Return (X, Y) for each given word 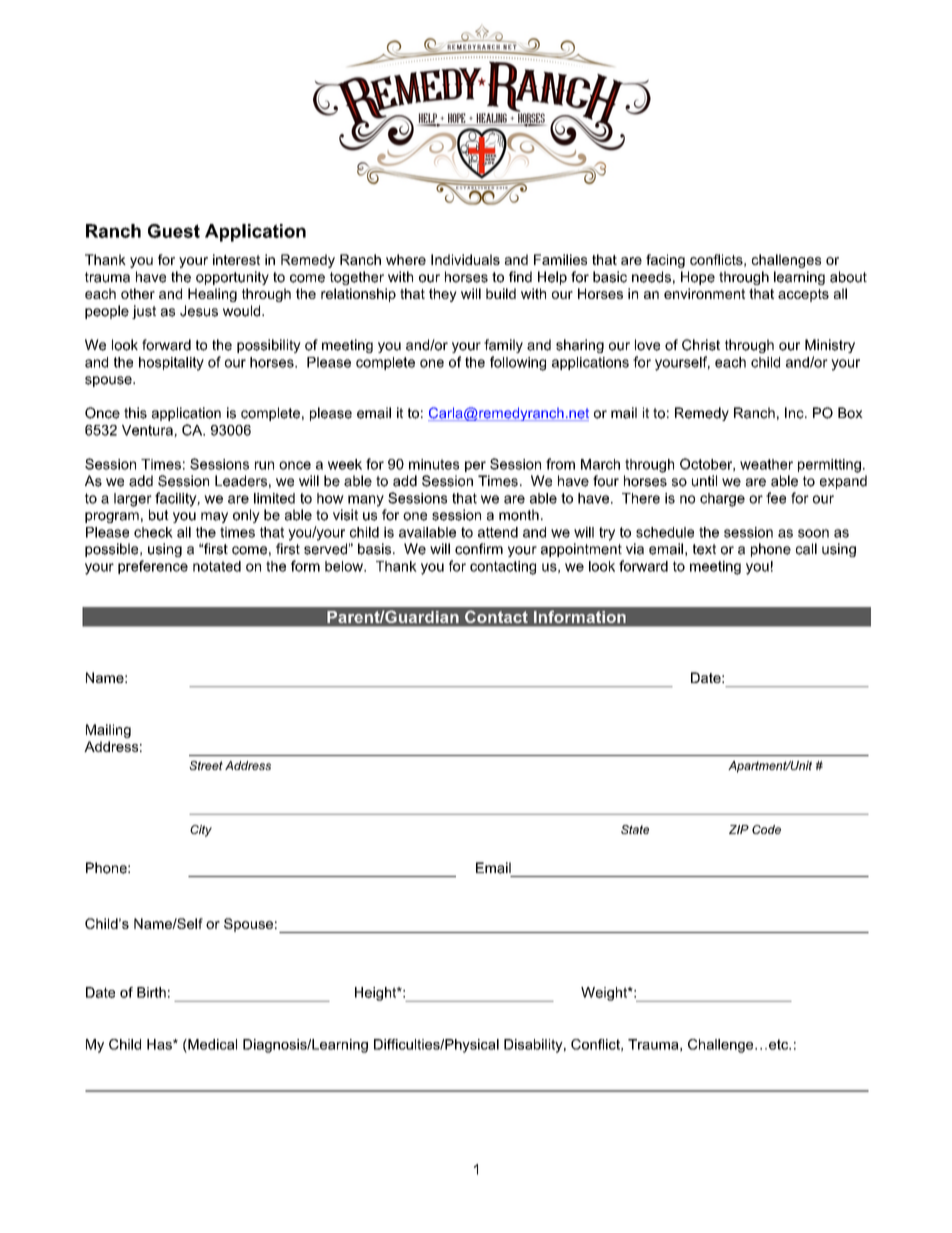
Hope (698, 278)
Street (206, 765)
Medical (211, 1044)
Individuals (465, 259)
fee (776, 498)
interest (236, 259)
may (214, 517)
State (635, 829)
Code (766, 829)
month (519, 515)
